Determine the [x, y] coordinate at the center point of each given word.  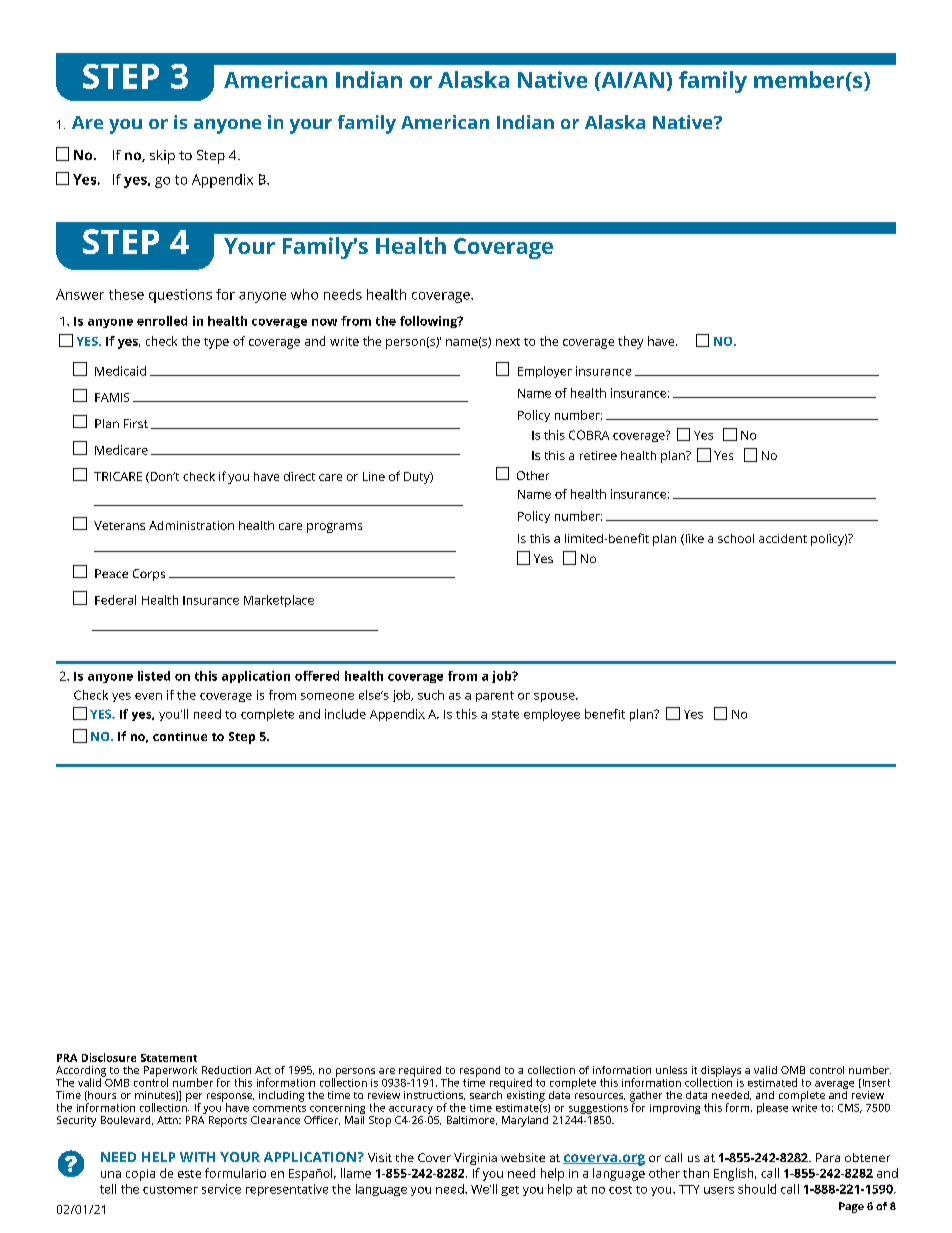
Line [374, 476]
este [189, 1174]
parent [495, 696]
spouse [555, 697]
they [630, 342]
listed [154, 676]
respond [480, 1071]
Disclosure [109, 1057]
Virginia [475, 1159]
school [736, 538]
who [304, 294]
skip [162, 157]
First [136, 423]
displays [720, 1072]
